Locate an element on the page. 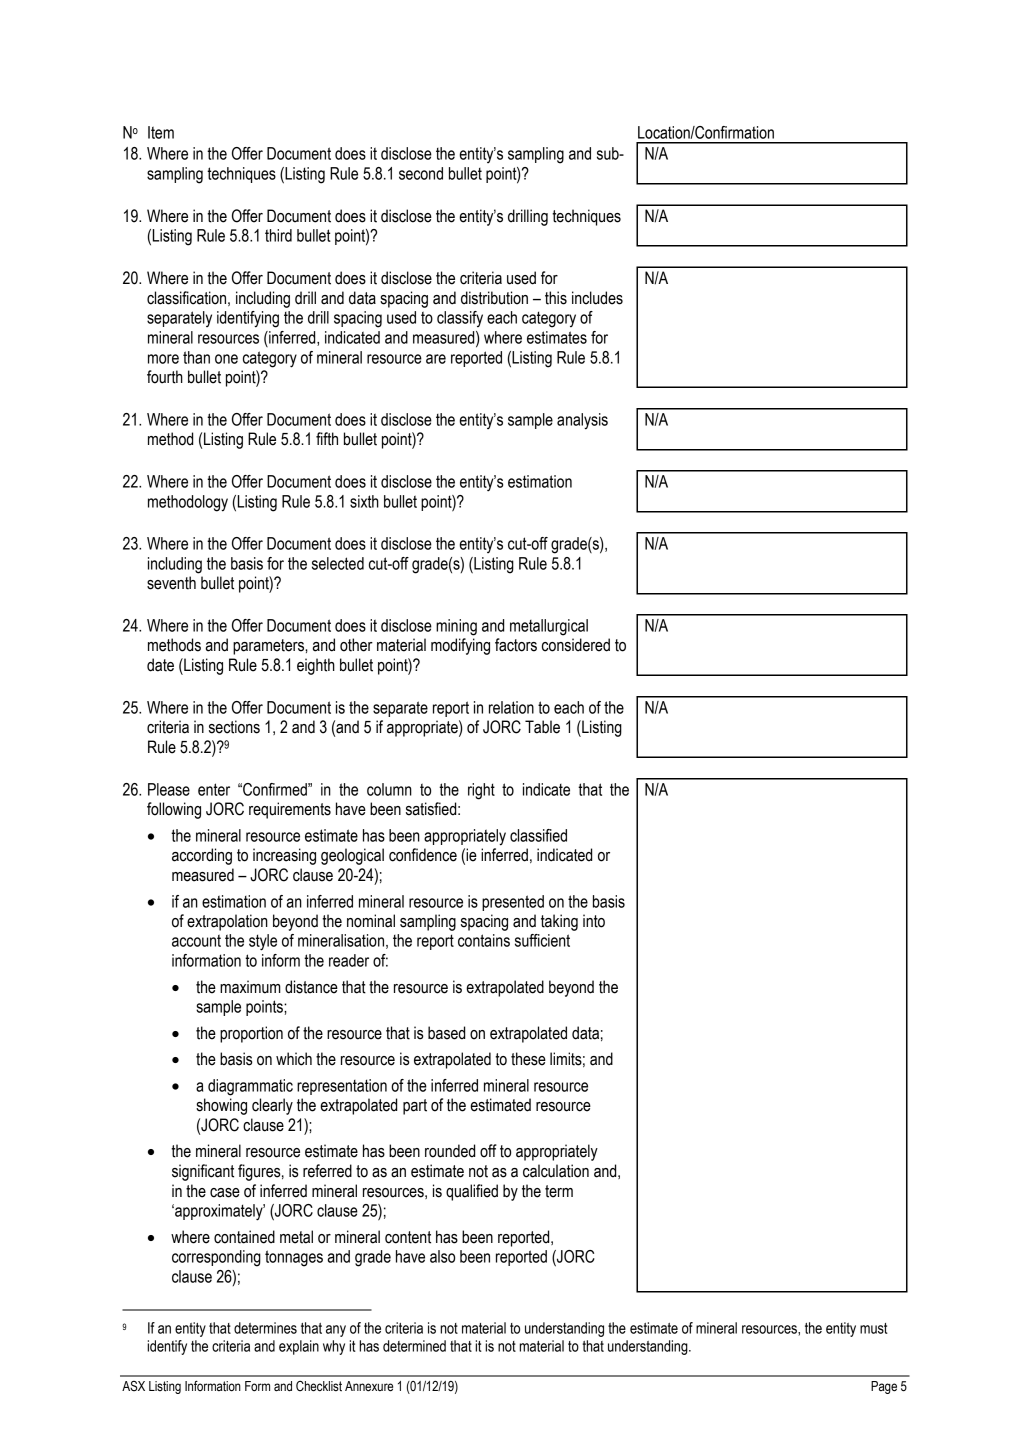 This document has height=1455, width=1029. analysis is located at coordinates (582, 421).
